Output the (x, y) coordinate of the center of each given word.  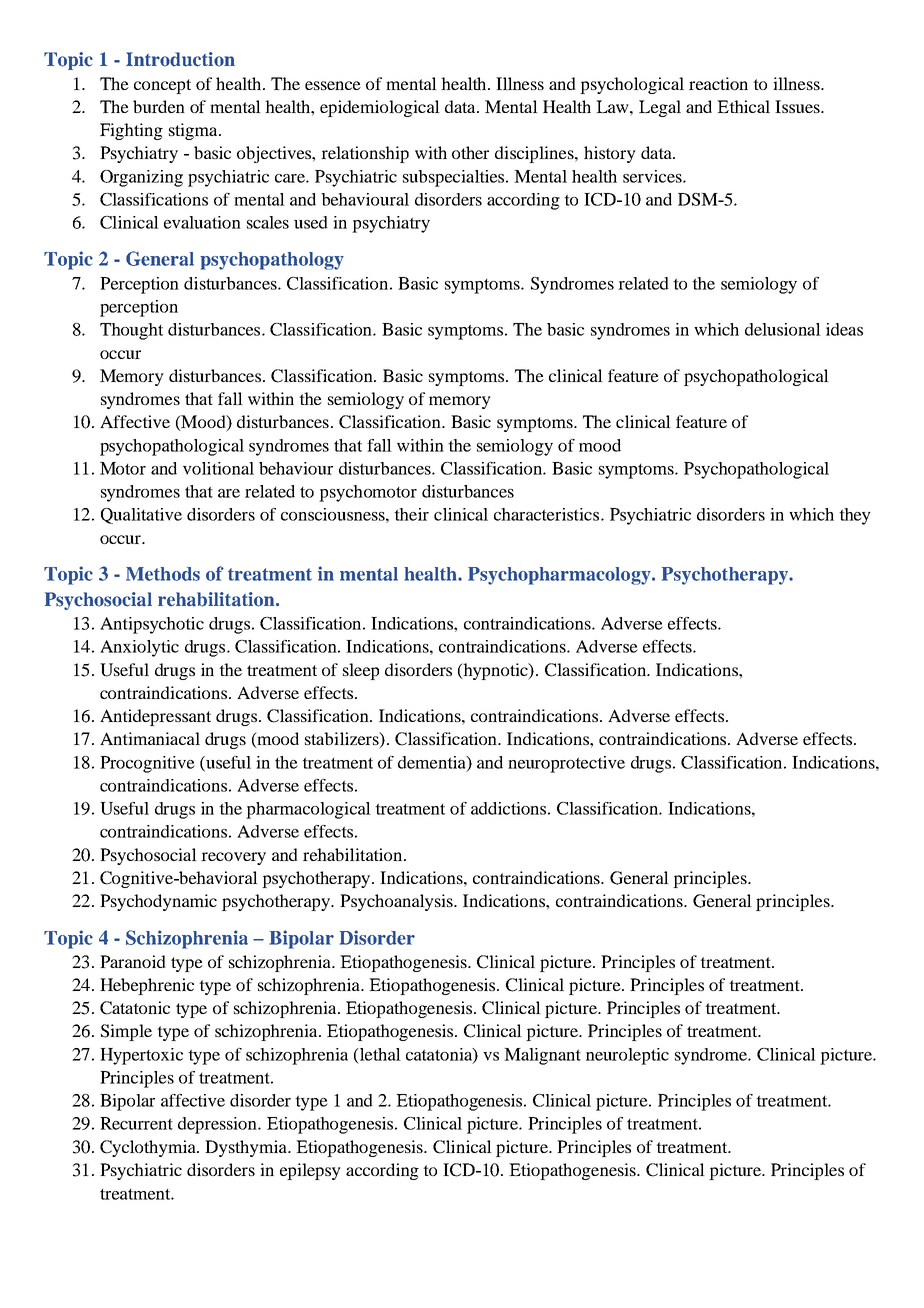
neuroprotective (566, 764)
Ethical (743, 106)
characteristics (546, 514)
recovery (233, 858)
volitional (218, 468)
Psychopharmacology (560, 576)
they (855, 516)
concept (162, 86)
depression (218, 1125)
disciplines (535, 154)
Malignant (542, 1056)
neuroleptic (627, 1056)
